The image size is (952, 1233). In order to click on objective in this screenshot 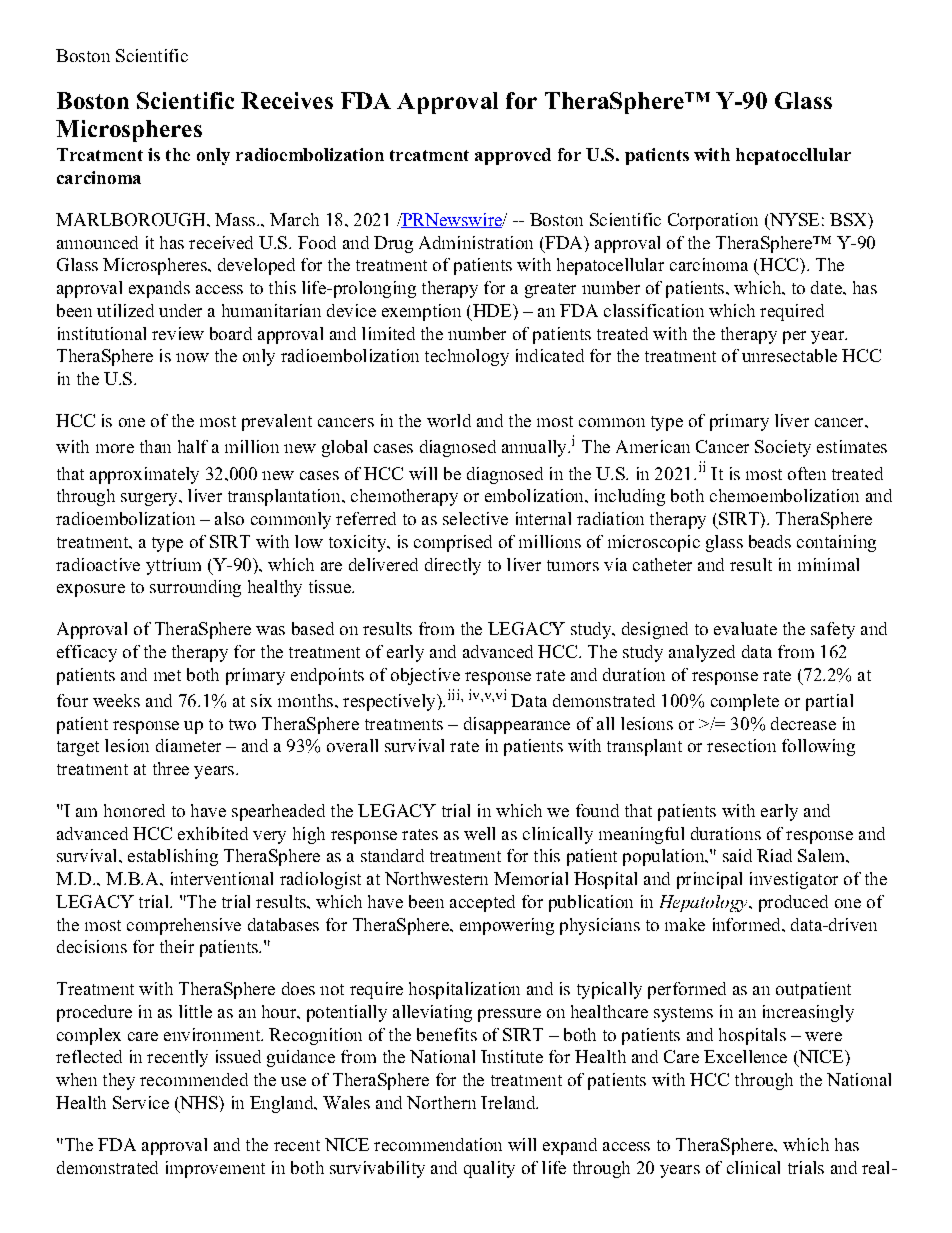, I will do `click(425, 676)`.
